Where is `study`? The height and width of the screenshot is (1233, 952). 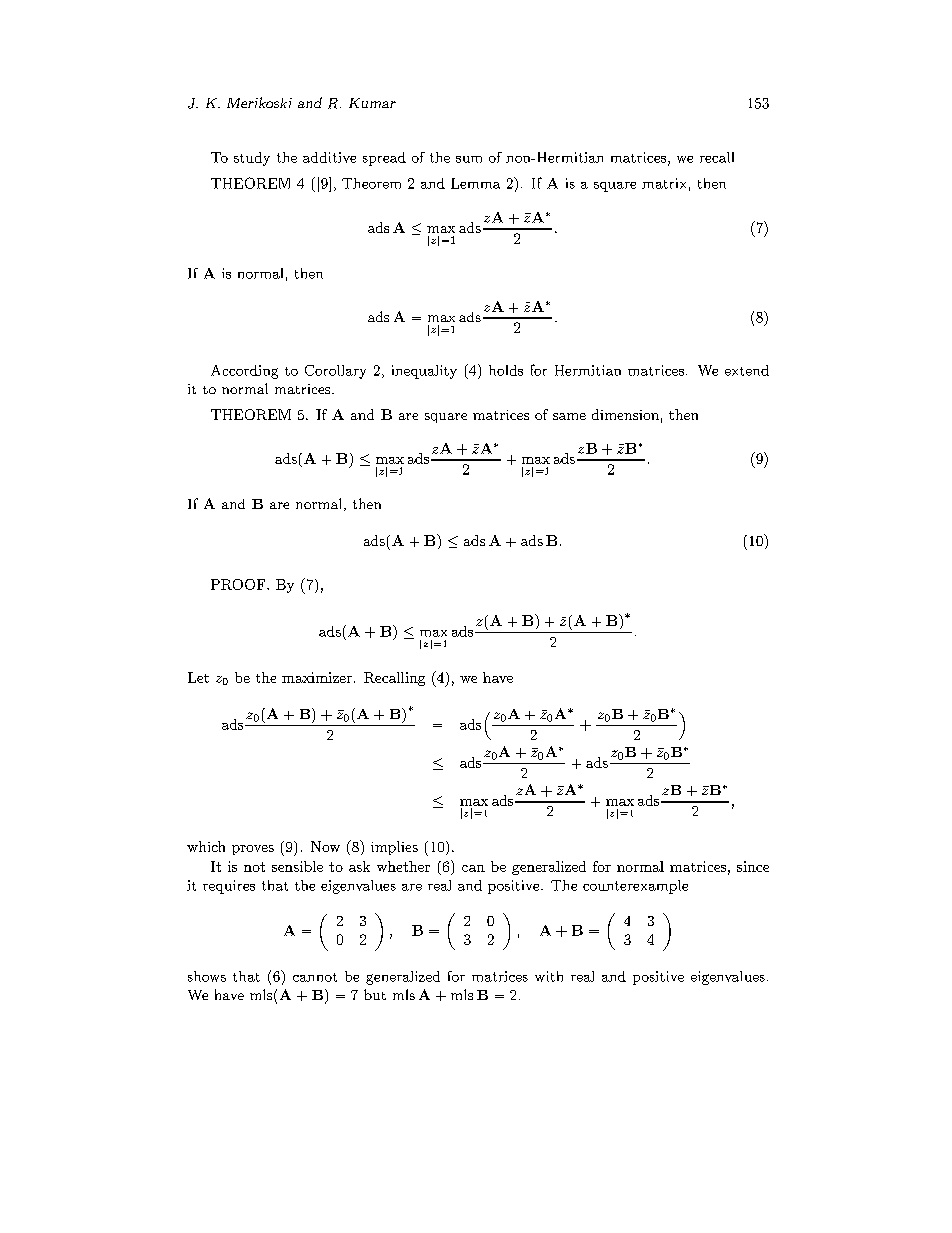
study is located at coordinates (252, 159).
